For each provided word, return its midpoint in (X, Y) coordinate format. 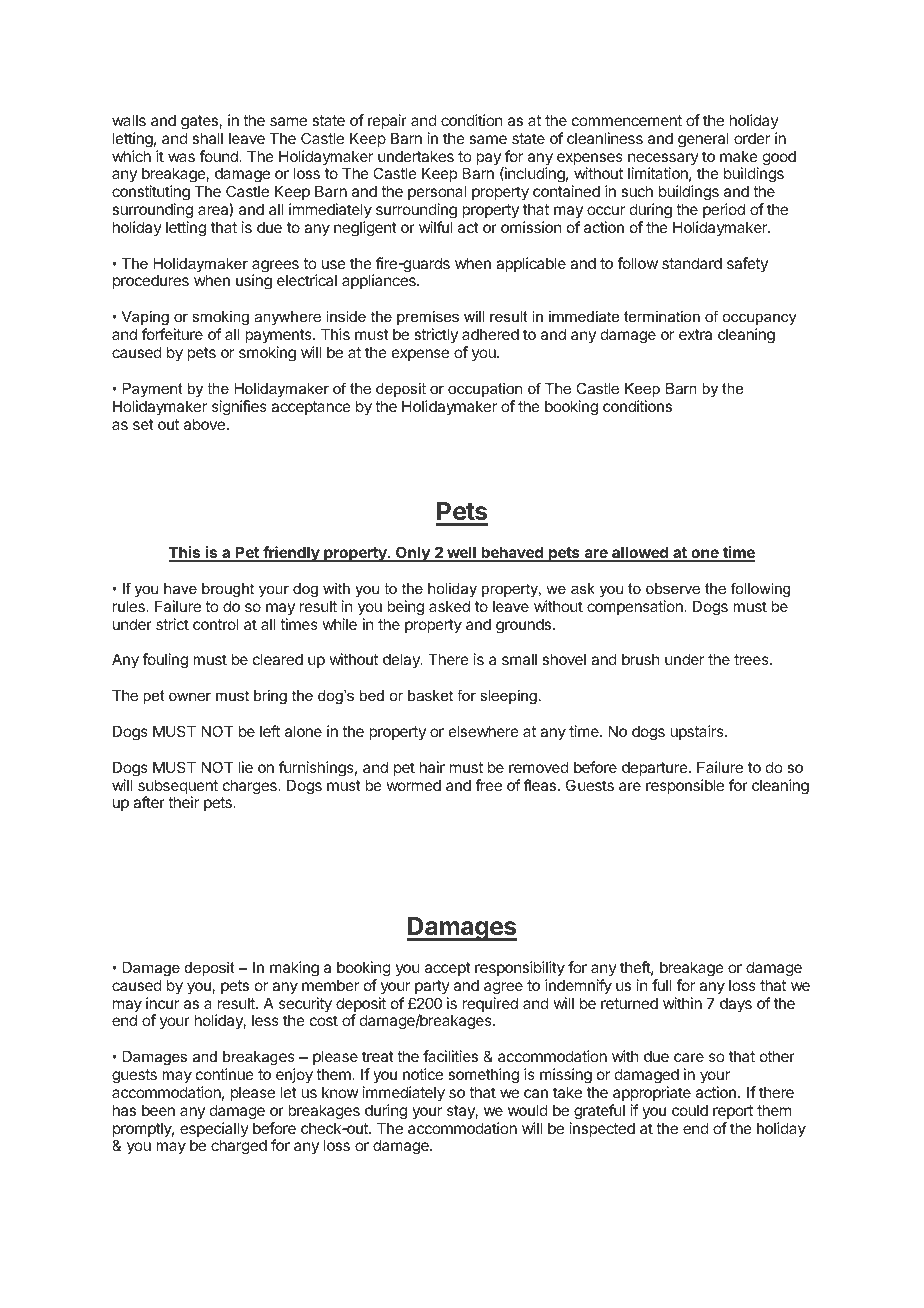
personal (437, 192)
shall (207, 138)
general (703, 140)
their (183, 802)
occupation (485, 390)
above (204, 424)
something (483, 1076)
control (216, 624)
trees (752, 659)
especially (214, 1131)
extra (695, 334)
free (488, 785)
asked (449, 606)
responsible (685, 786)
